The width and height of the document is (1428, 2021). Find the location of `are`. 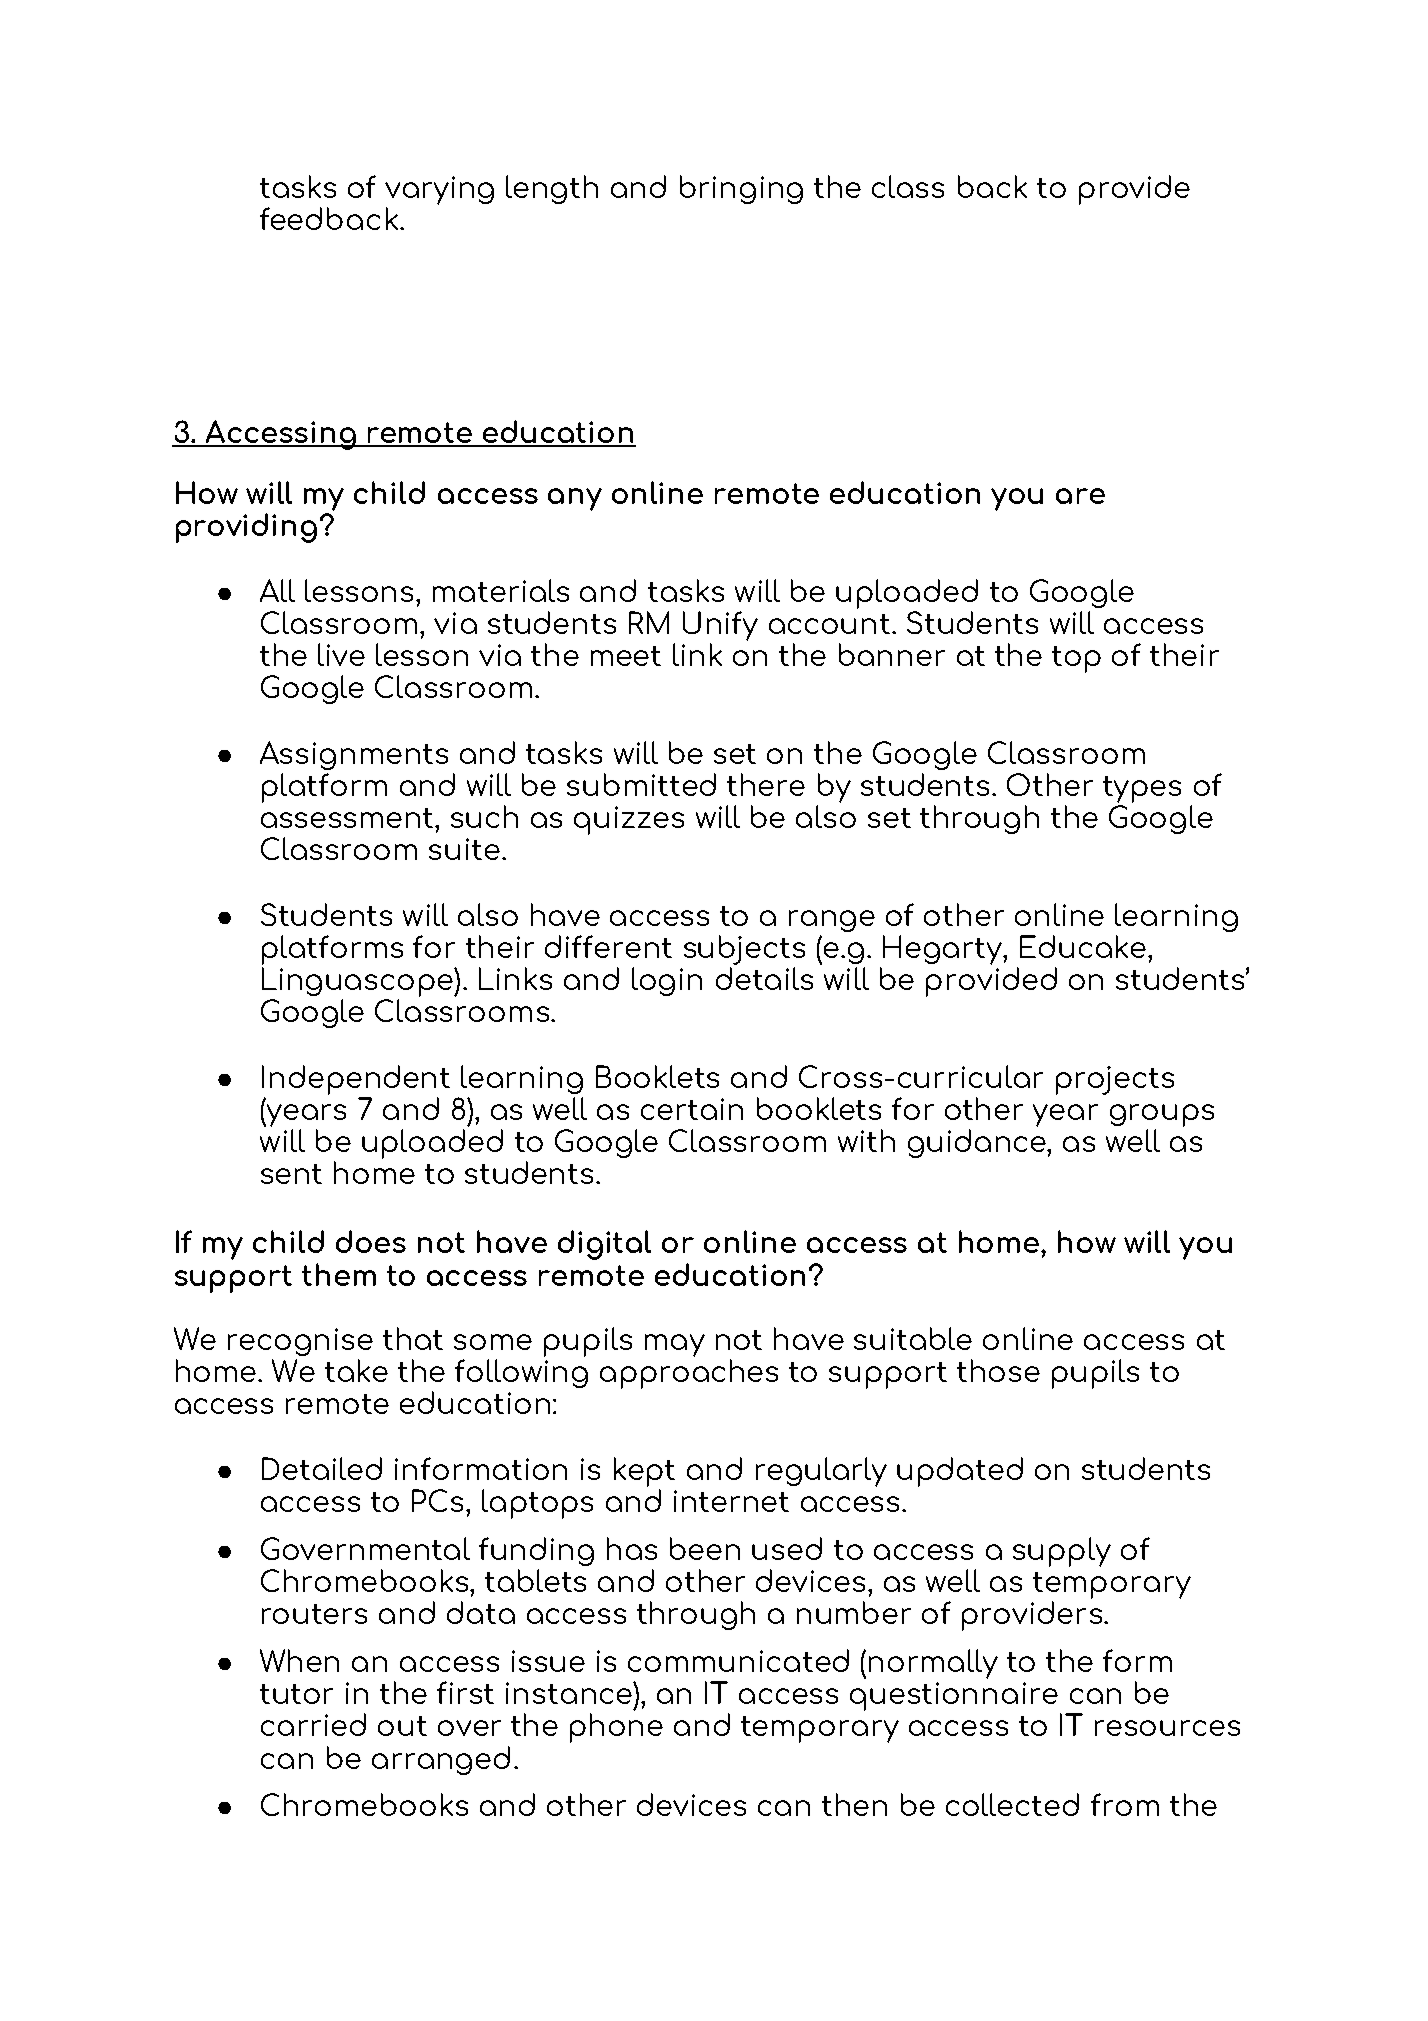

are is located at coordinates (1080, 496).
